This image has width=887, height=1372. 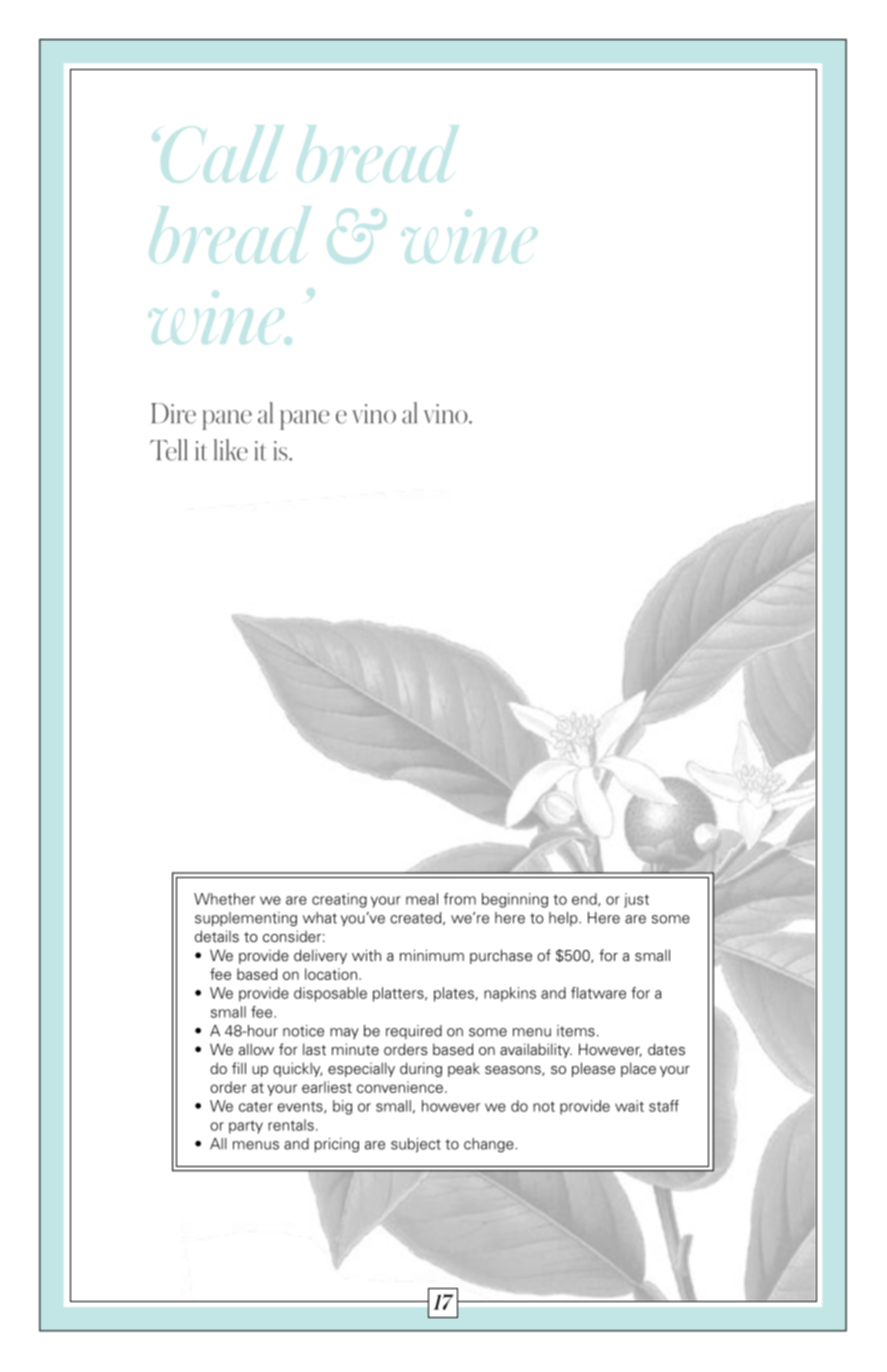 I want to click on like, so click(x=231, y=450).
